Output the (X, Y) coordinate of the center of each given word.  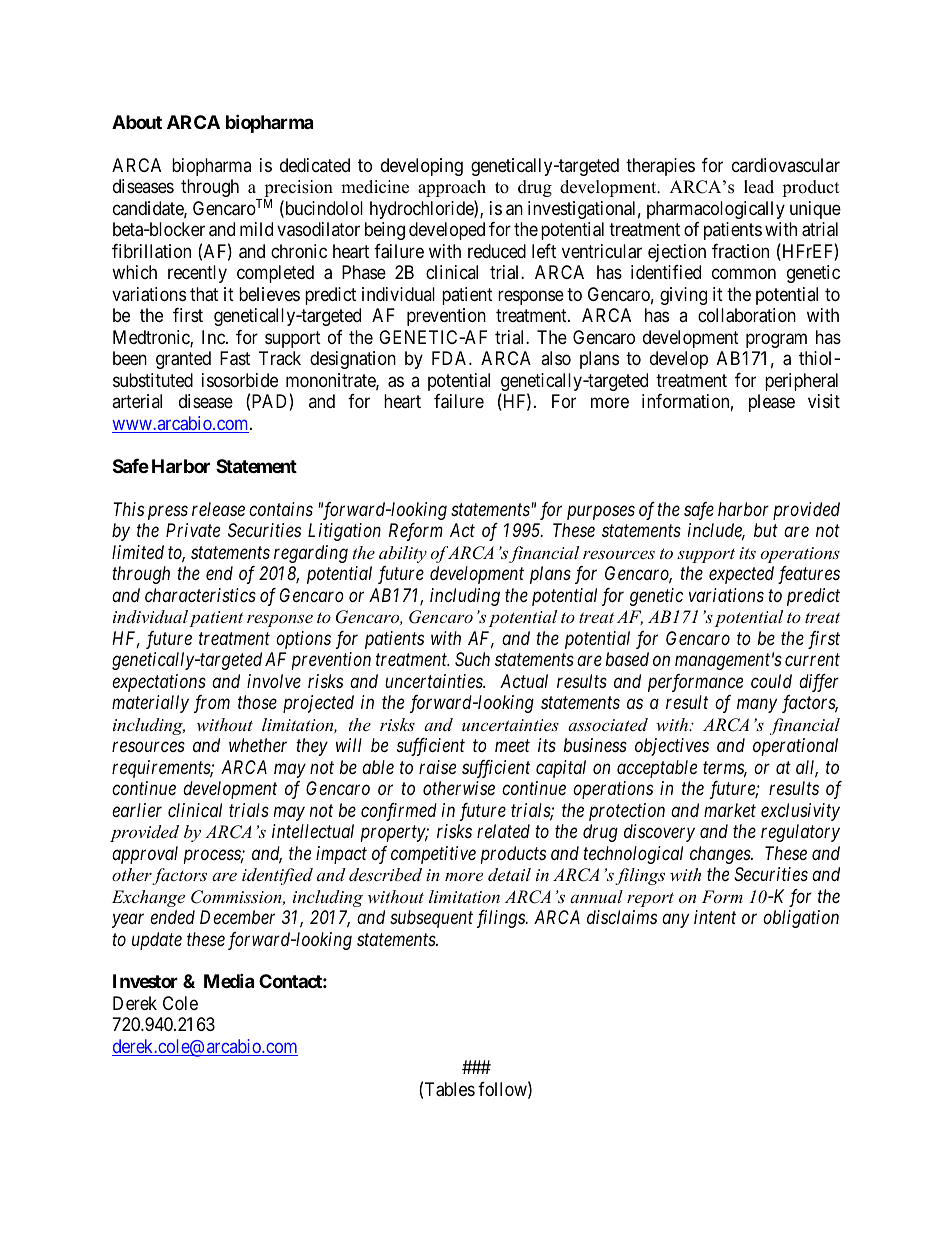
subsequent (431, 919)
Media (229, 981)
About (137, 122)
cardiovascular (786, 165)
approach (452, 188)
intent (715, 917)
